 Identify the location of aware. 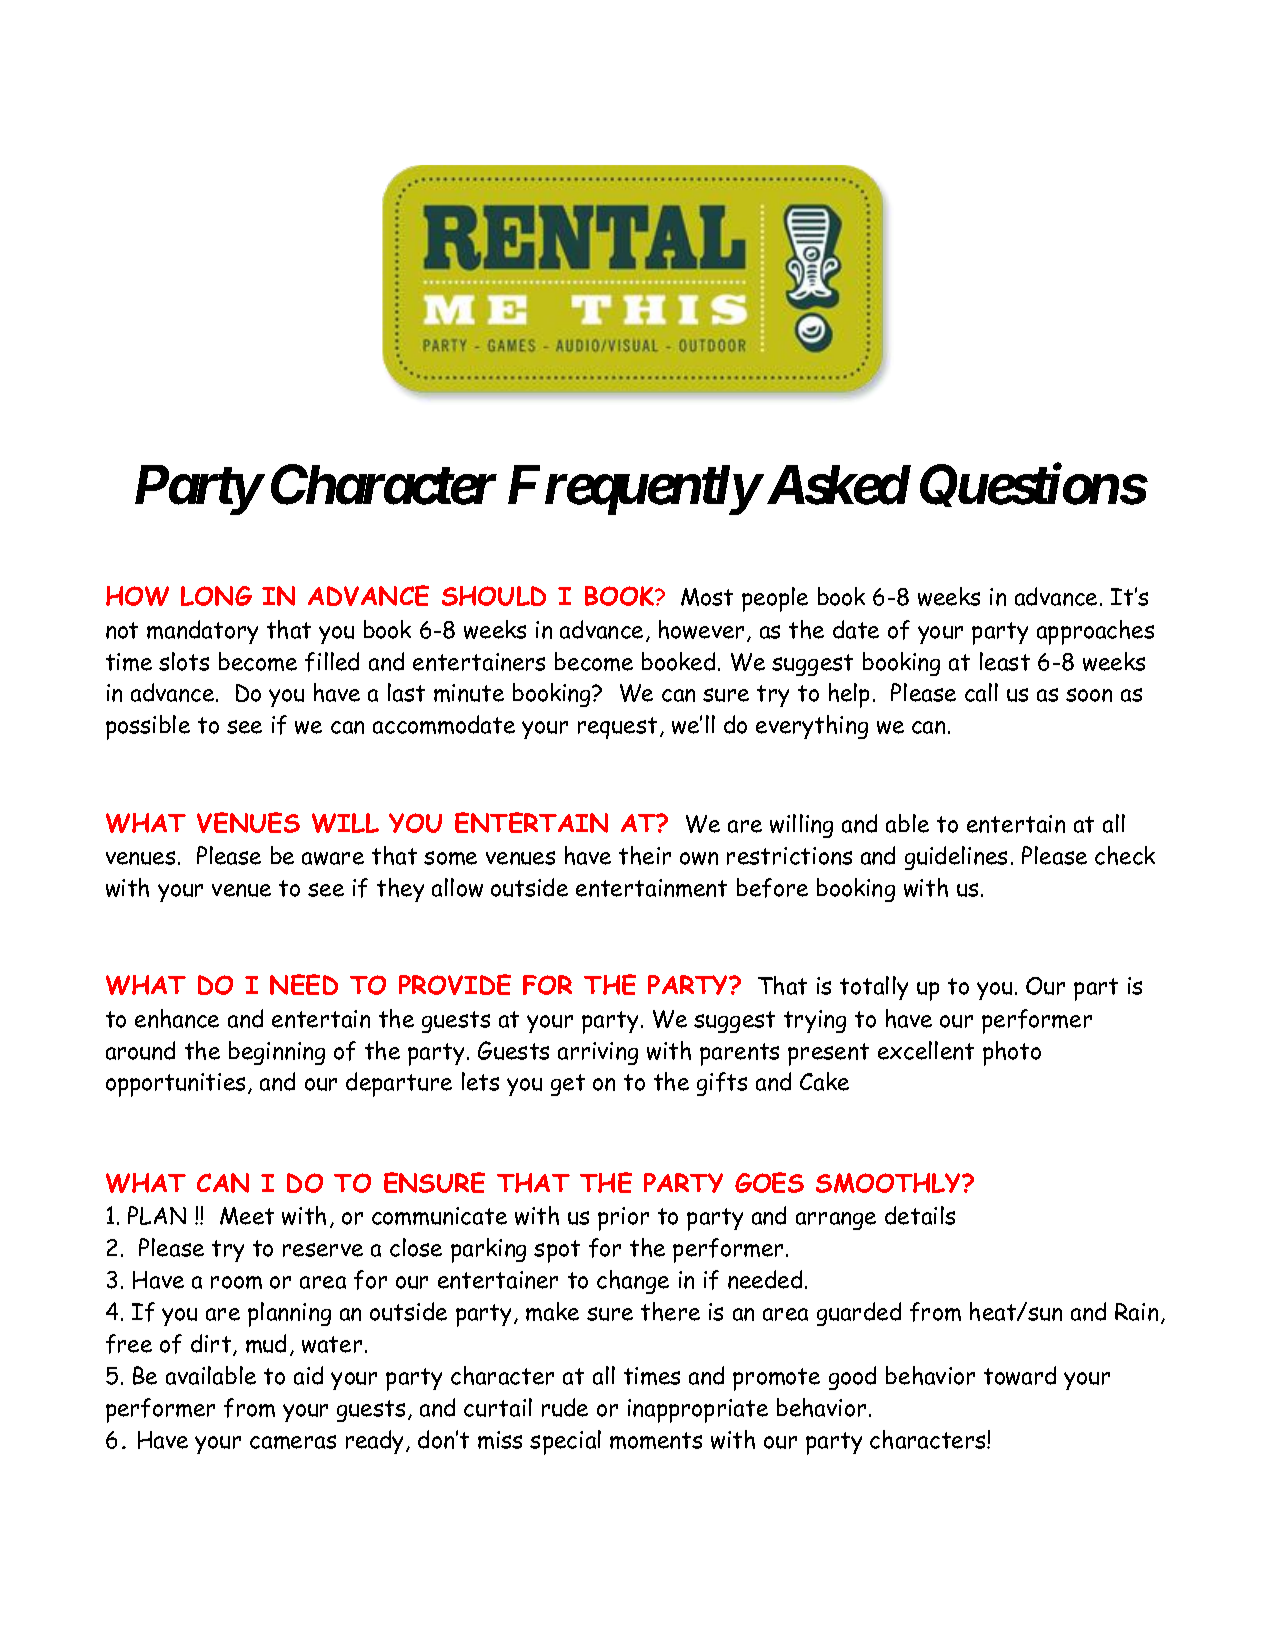
(333, 858).
